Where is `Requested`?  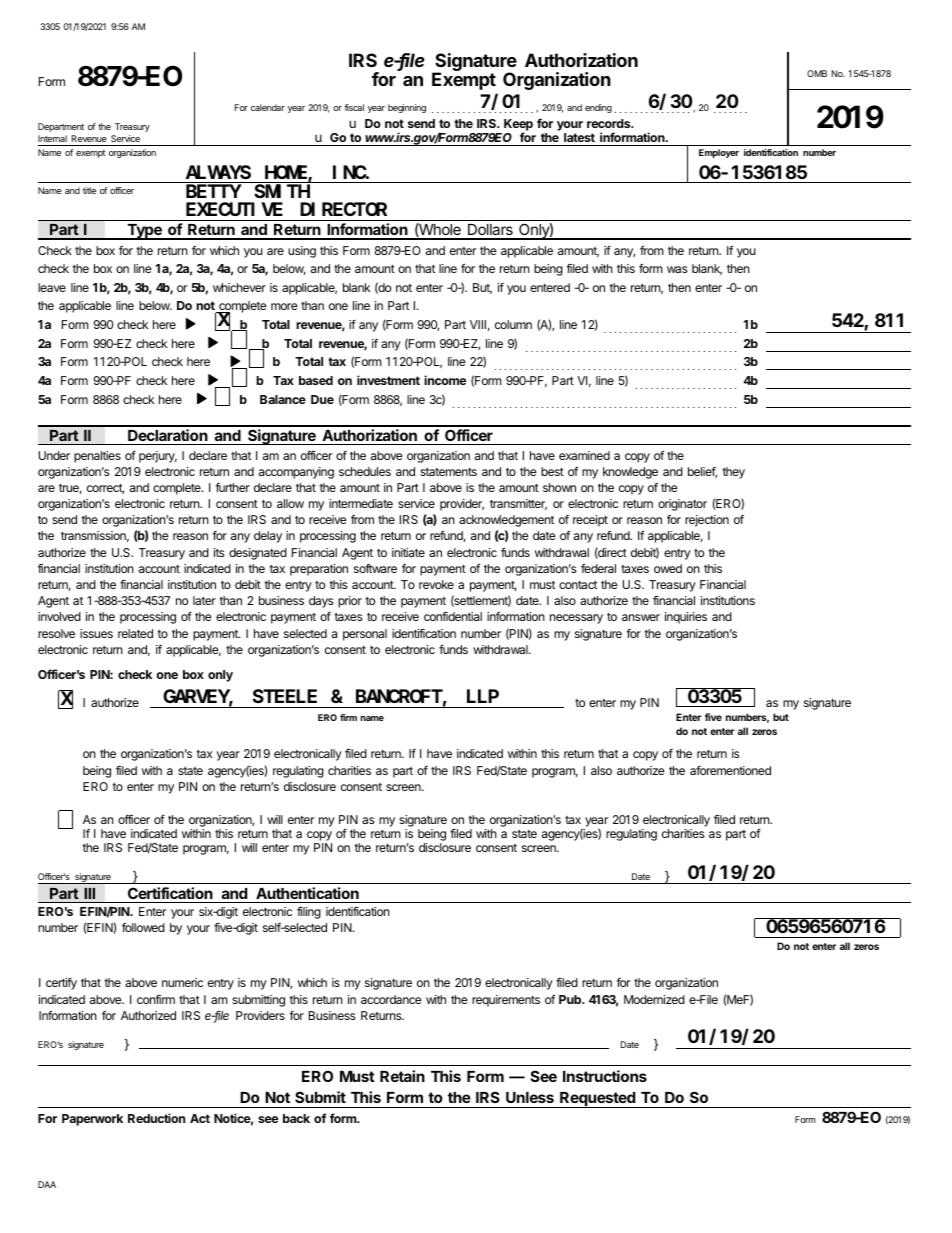 Requested is located at coordinates (597, 1100).
